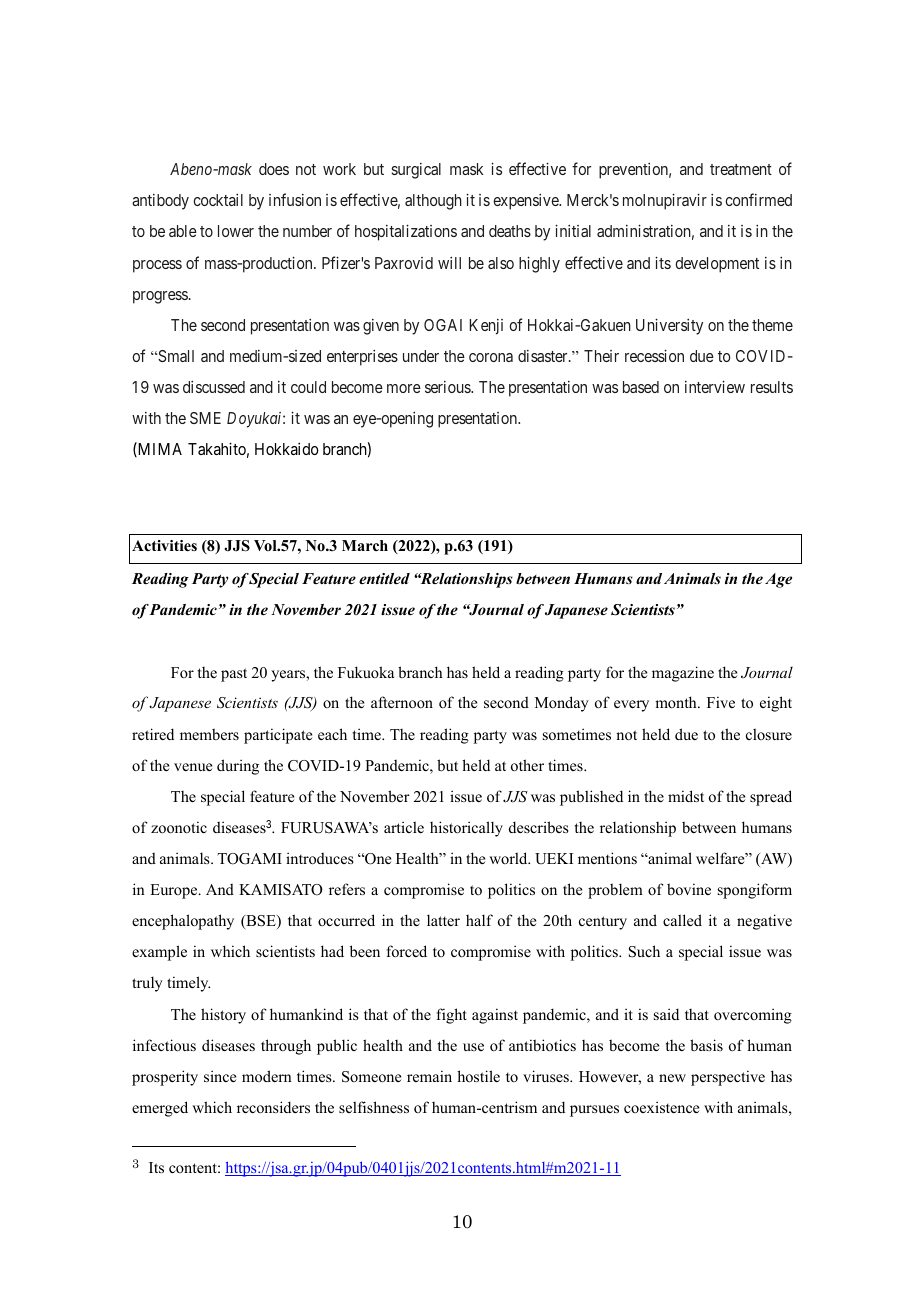 The image size is (924, 1309). What do you see at coordinates (365, 545) in the screenshot?
I see `March` at bounding box center [365, 545].
